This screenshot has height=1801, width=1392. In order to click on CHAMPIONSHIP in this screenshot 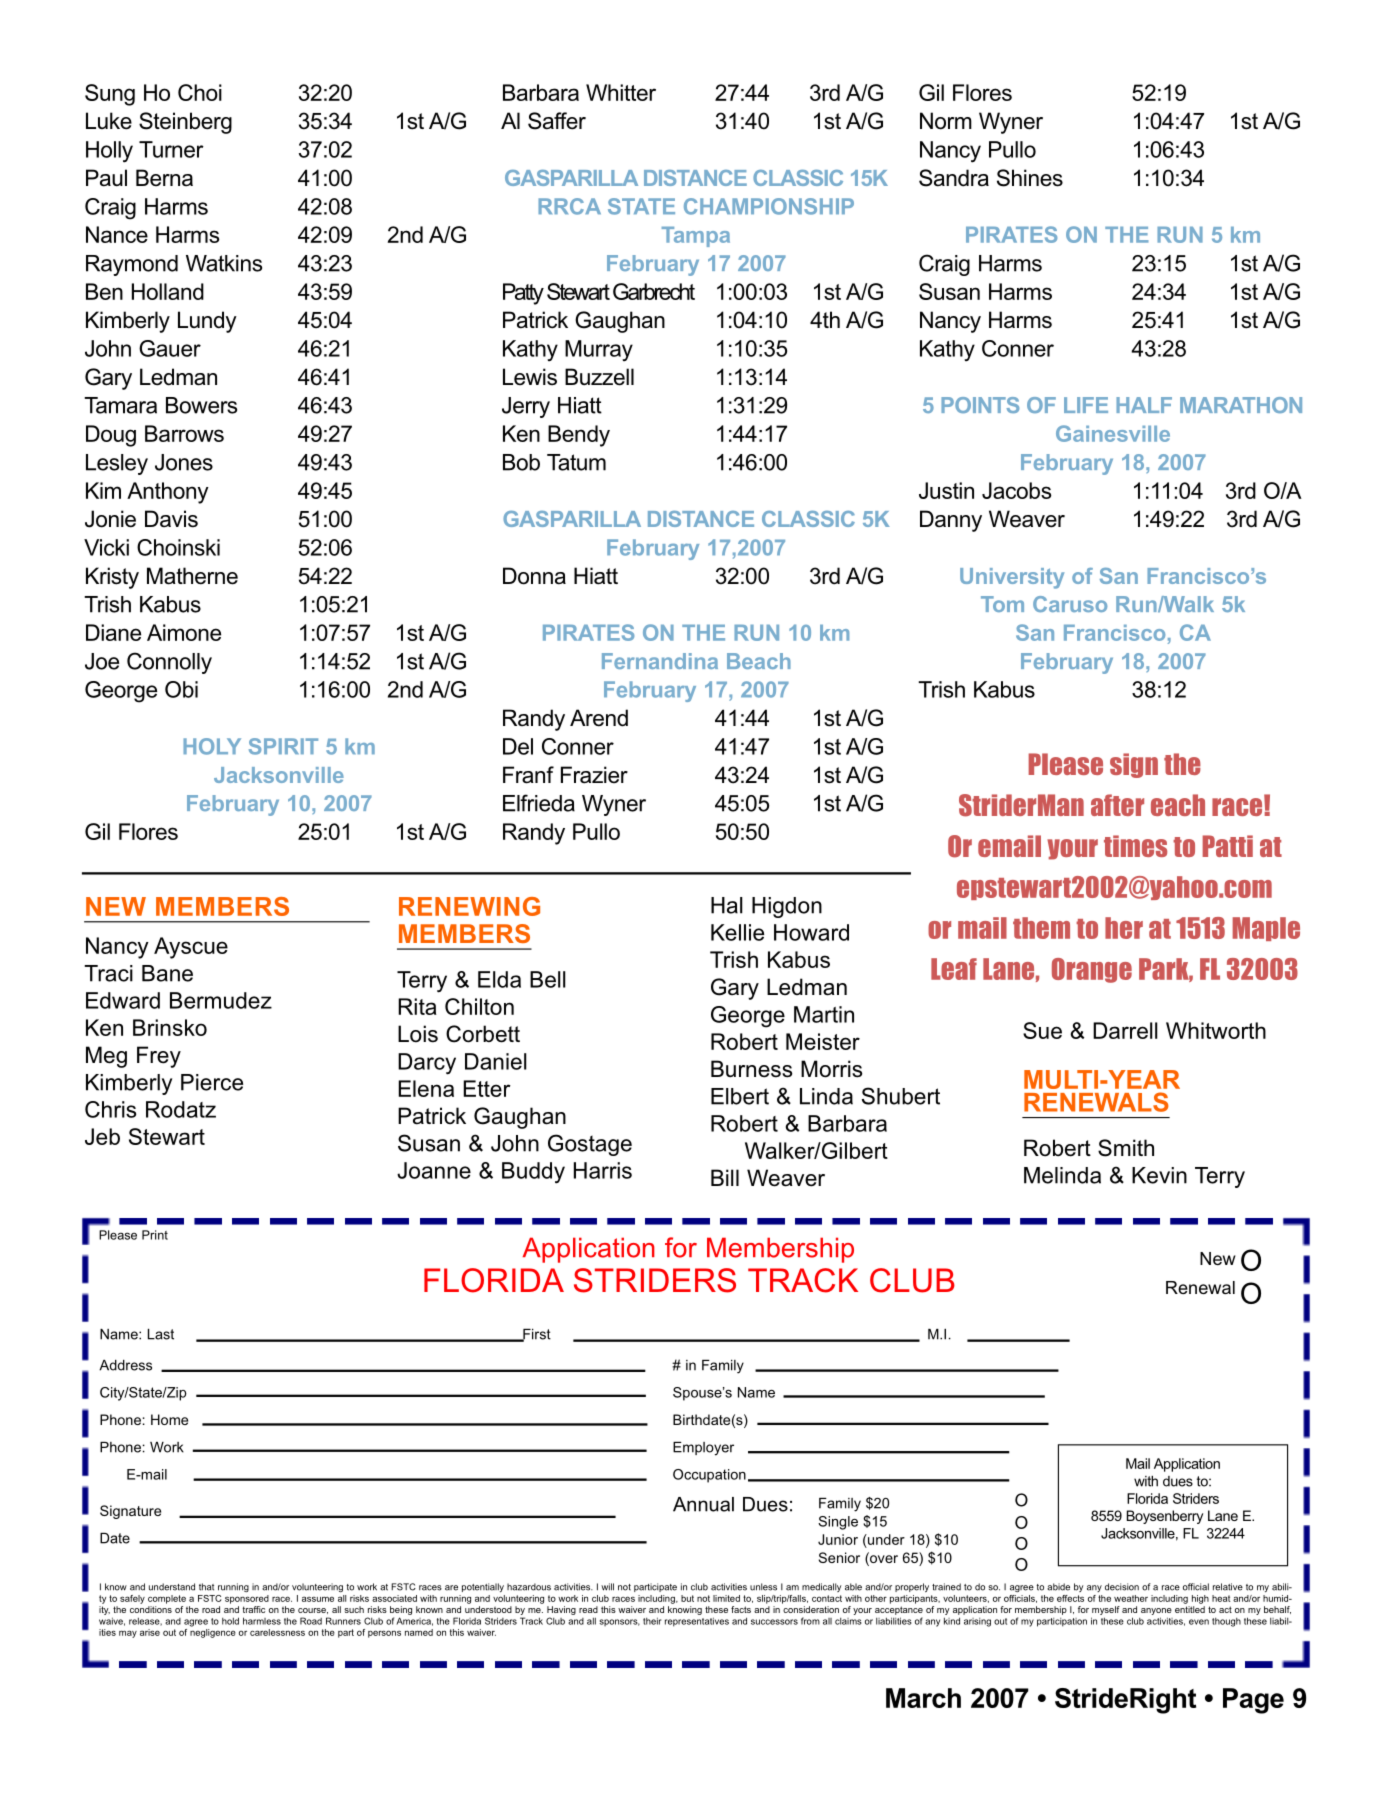, I will do `click(769, 206)`.
